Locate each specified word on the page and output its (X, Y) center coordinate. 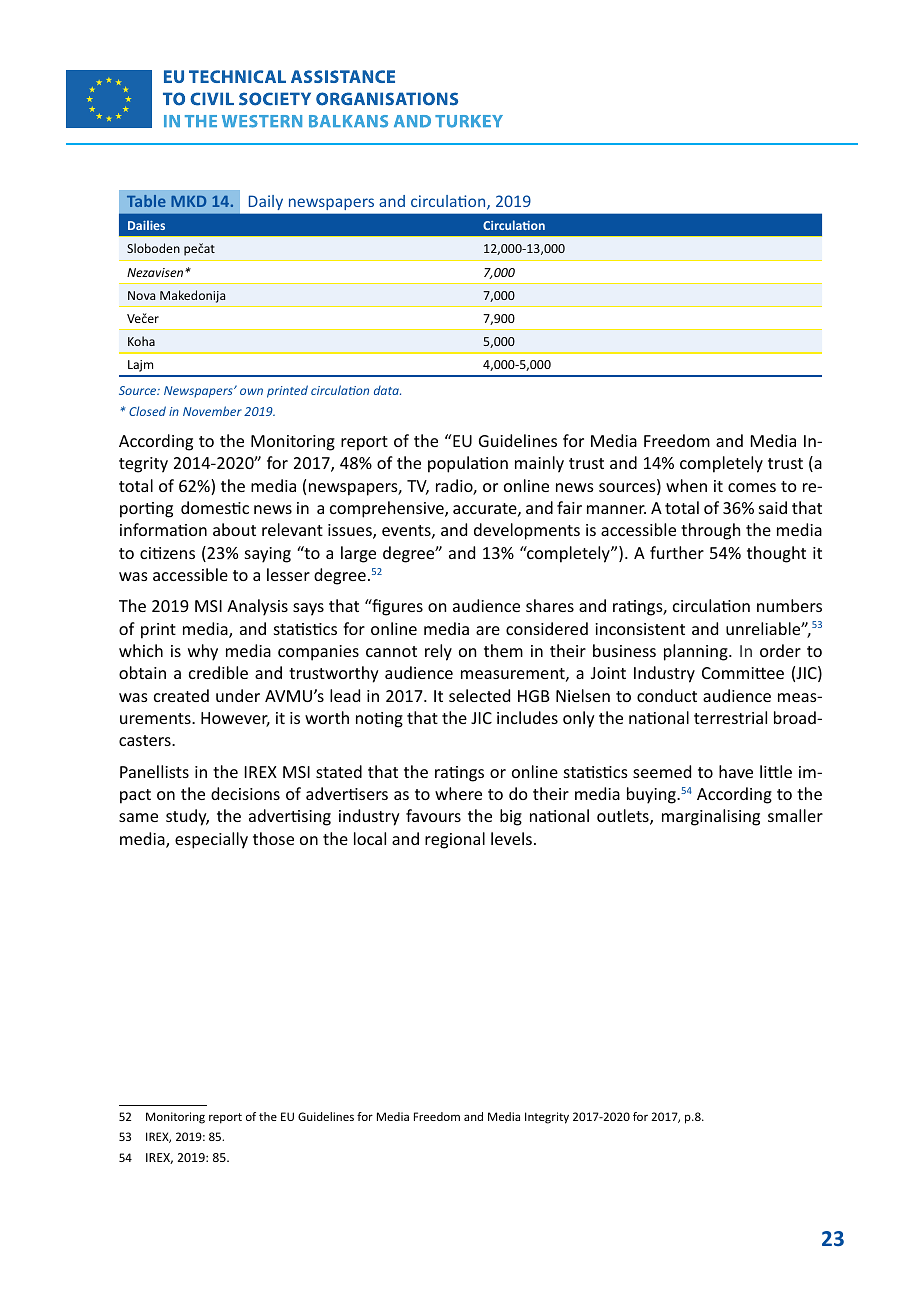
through (710, 531)
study (187, 817)
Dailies (146, 225)
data (387, 390)
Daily (266, 202)
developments (527, 531)
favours (433, 815)
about (234, 529)
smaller (795, 815)
